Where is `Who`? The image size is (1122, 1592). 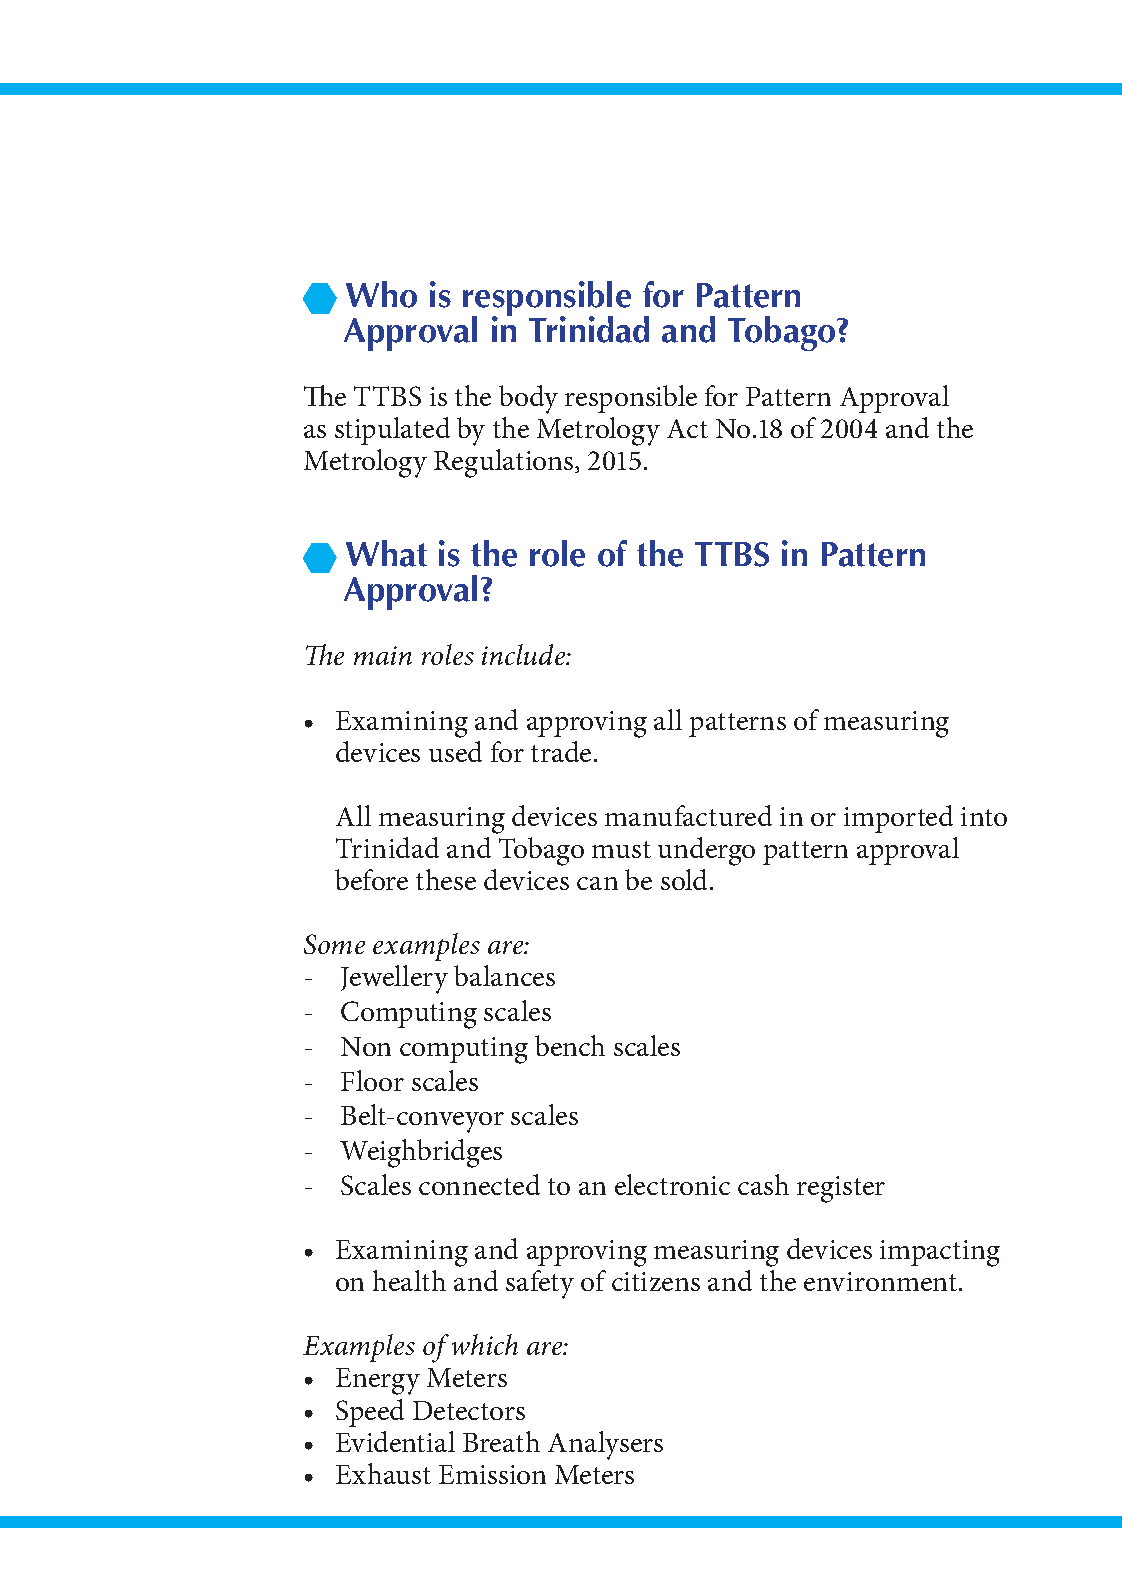
Who is located at coordinates (381, 294).
